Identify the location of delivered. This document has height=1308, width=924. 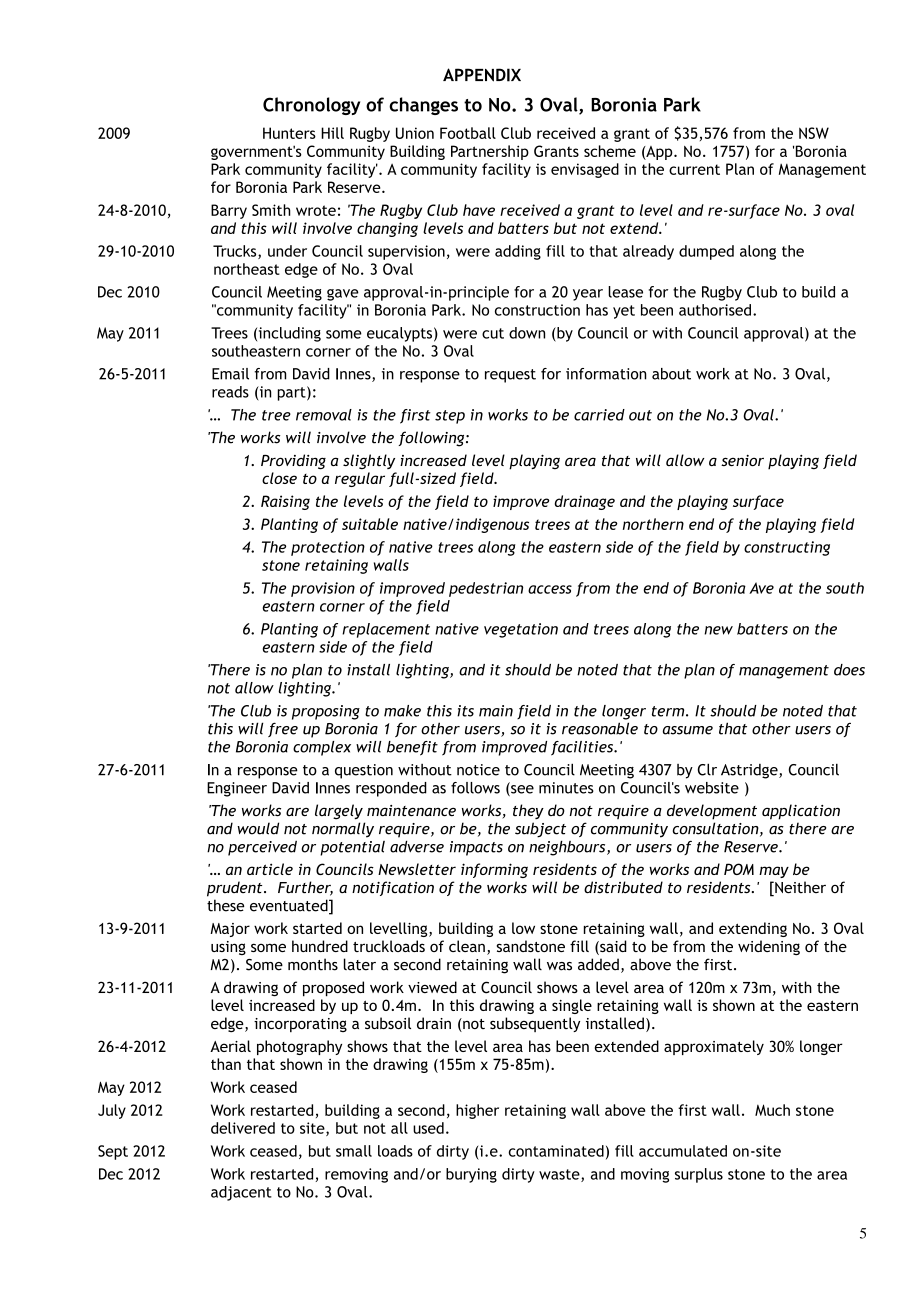
(243, 1128).
